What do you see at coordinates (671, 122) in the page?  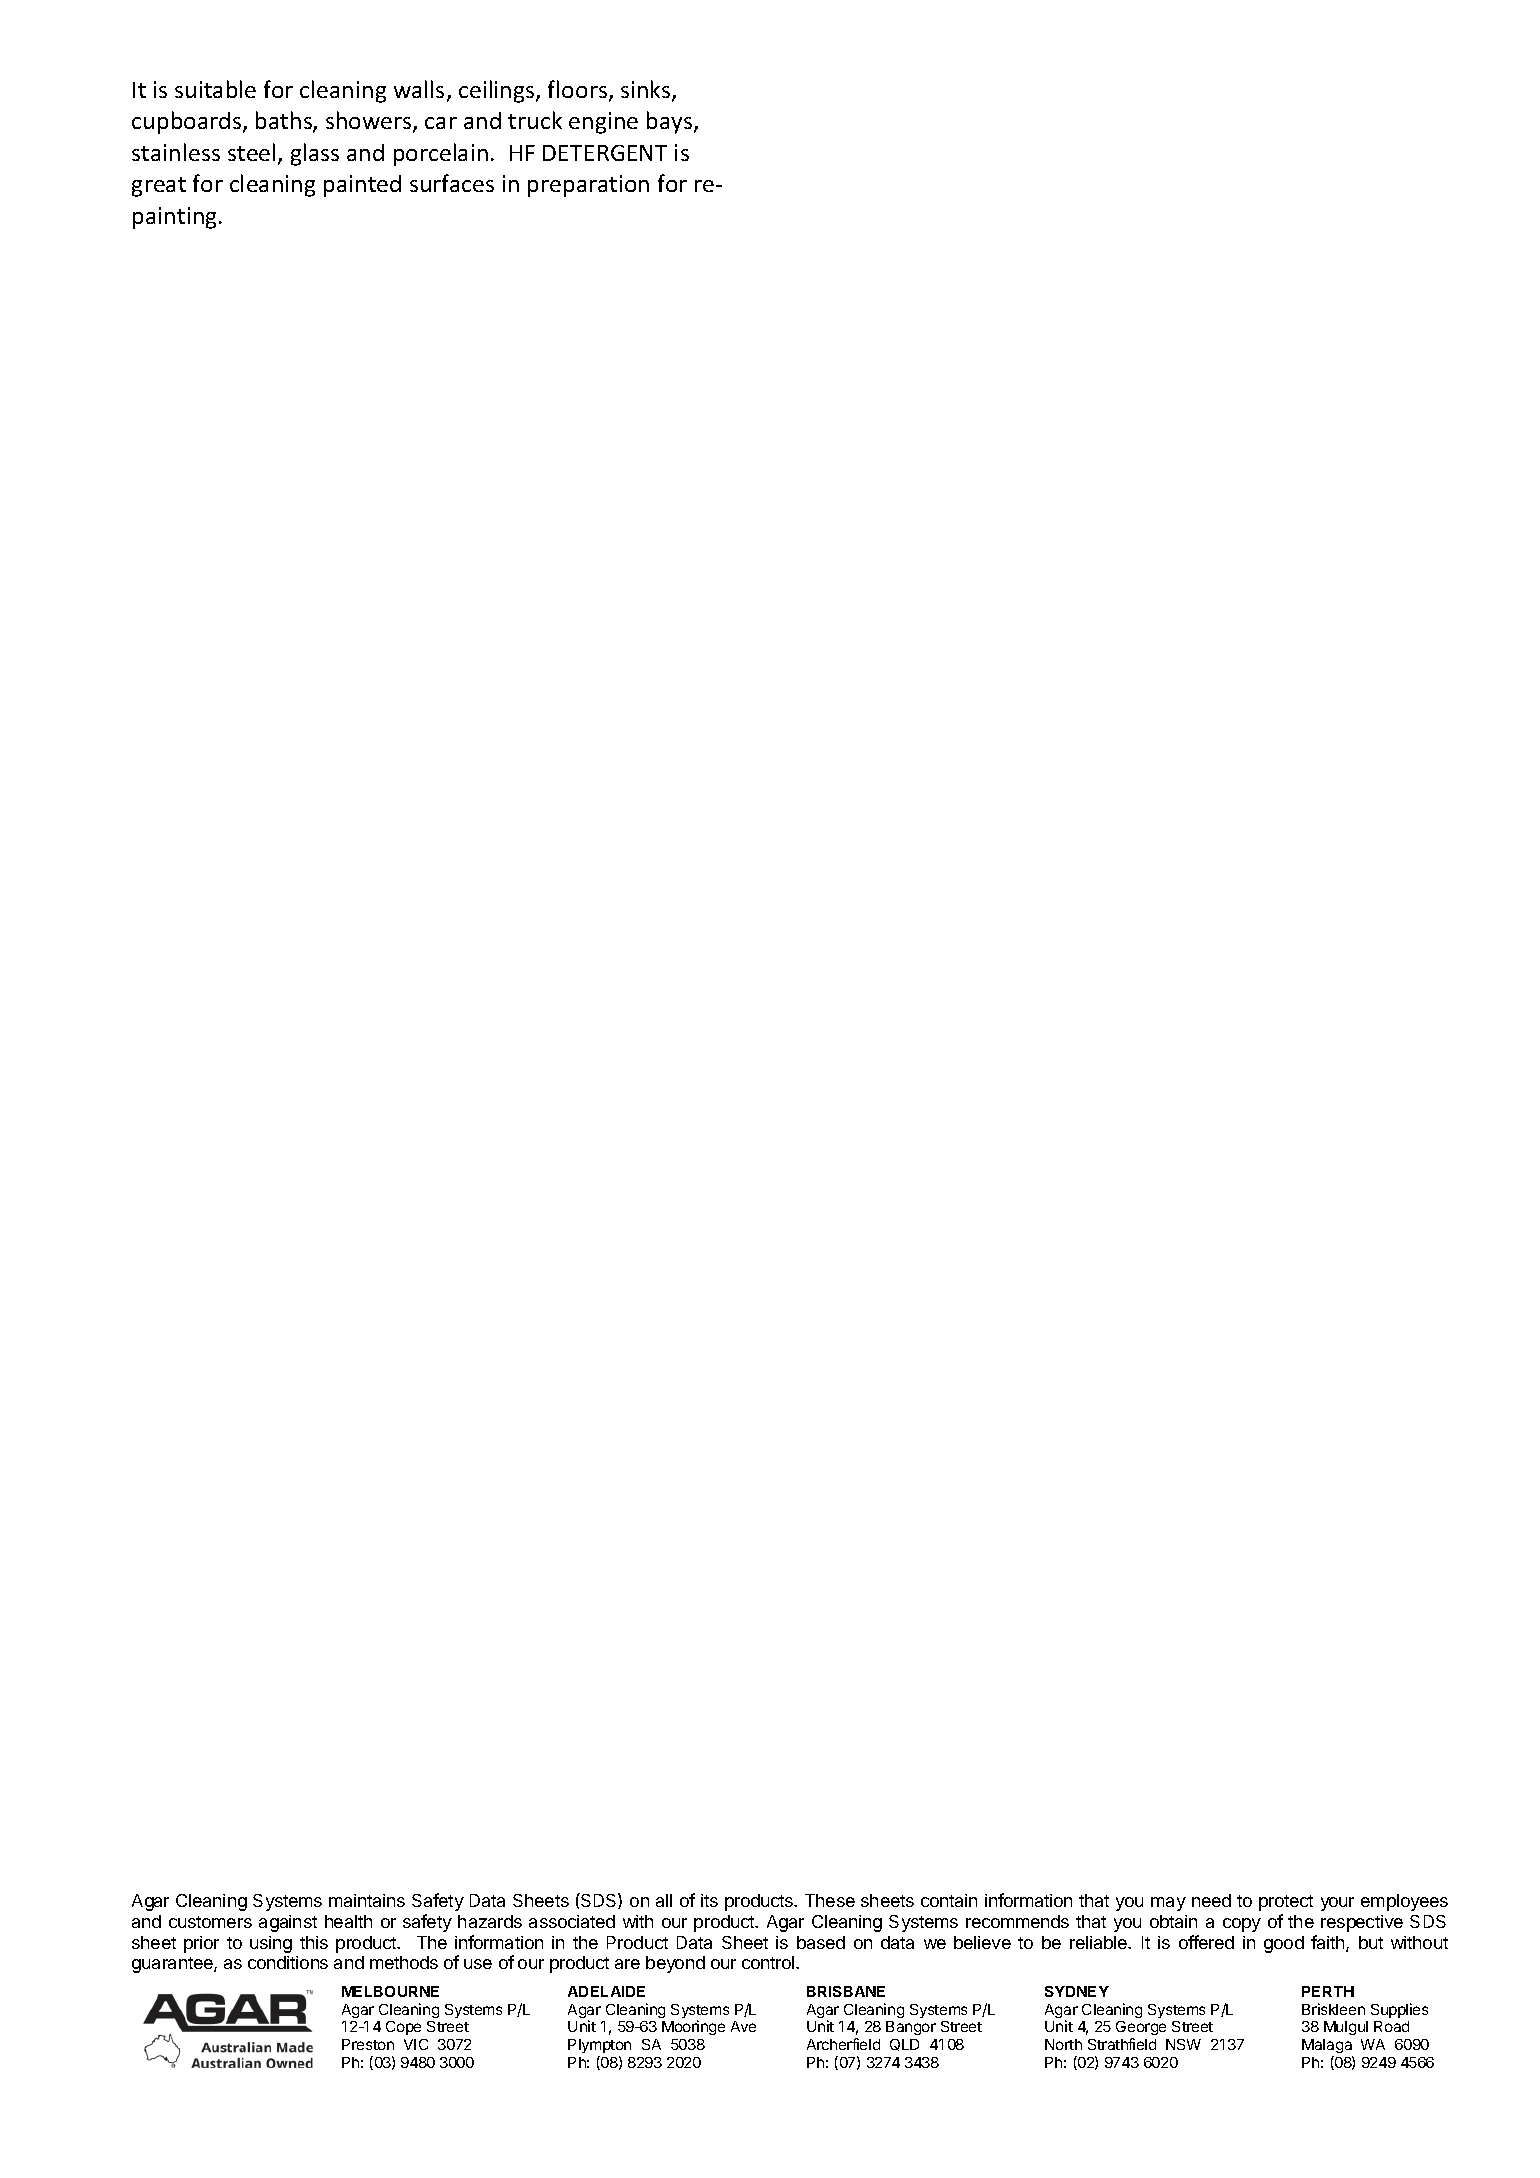 I see `bays` at bounding box center [671, 122].
